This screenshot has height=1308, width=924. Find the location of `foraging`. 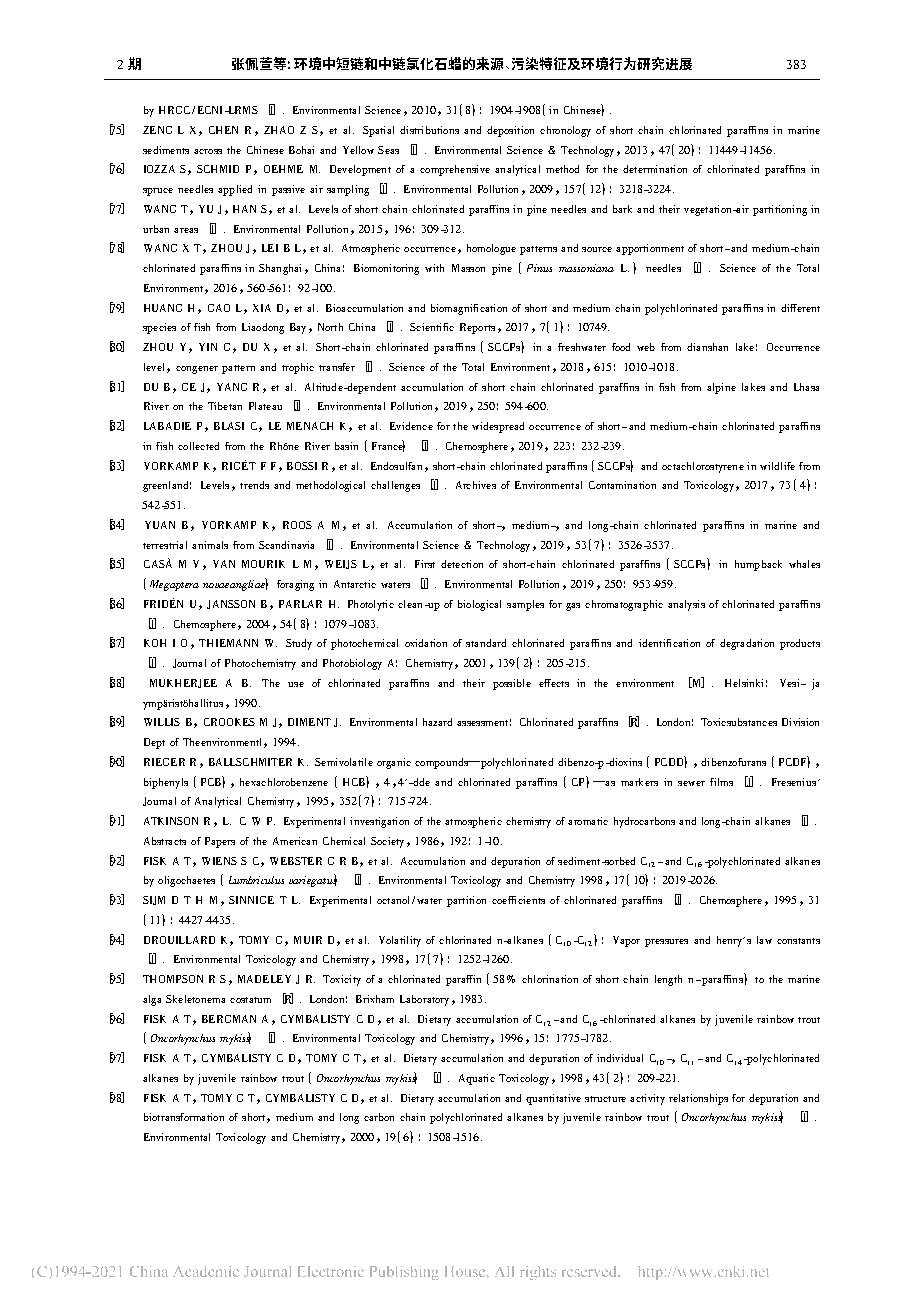

foraging is located at coordinates (295, 585).
